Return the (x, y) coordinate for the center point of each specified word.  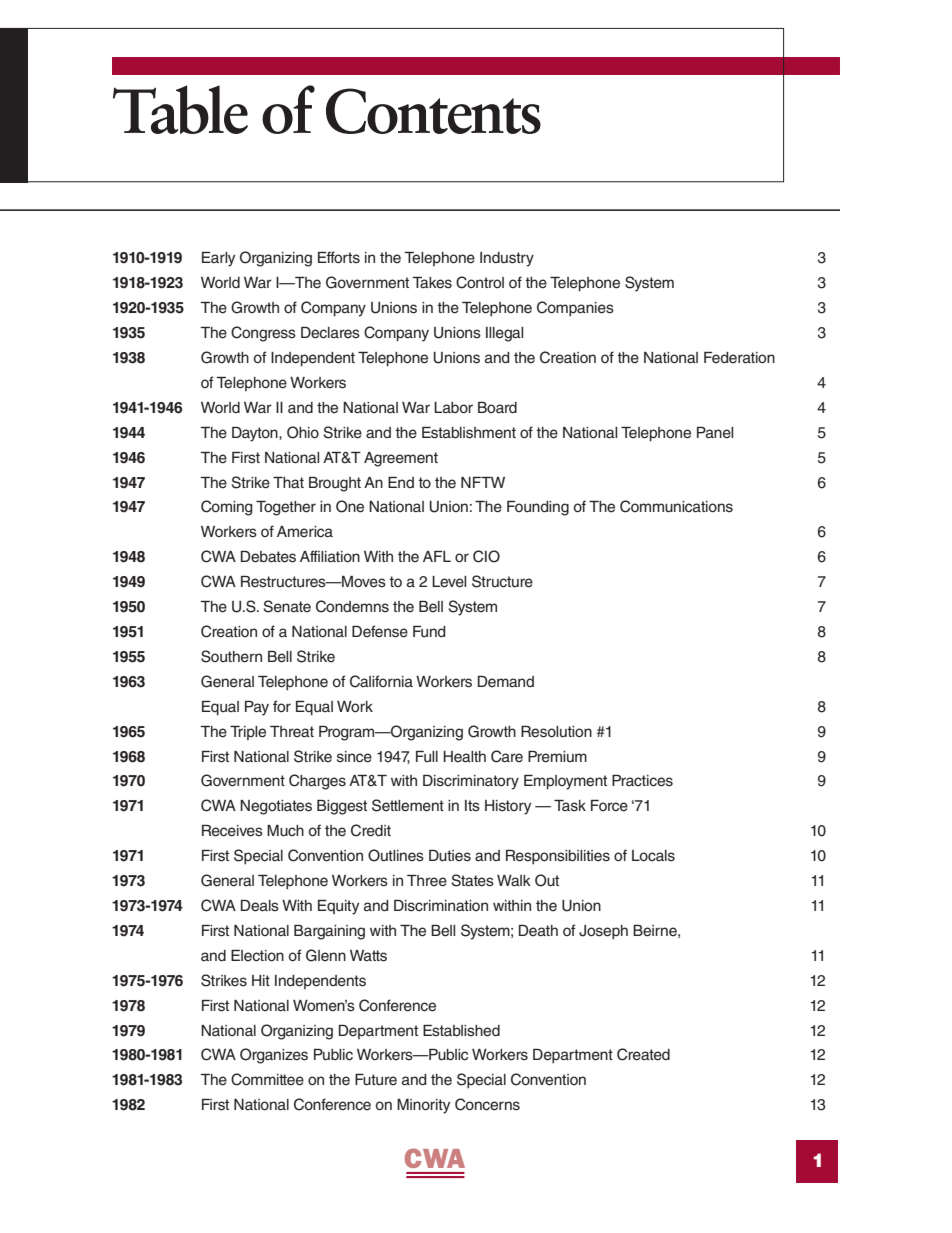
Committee (267, 1079)
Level (449, 582)
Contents (433, 111)
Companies (575, 308)
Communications (676, 506)
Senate (287, 606)
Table (180, 109)
